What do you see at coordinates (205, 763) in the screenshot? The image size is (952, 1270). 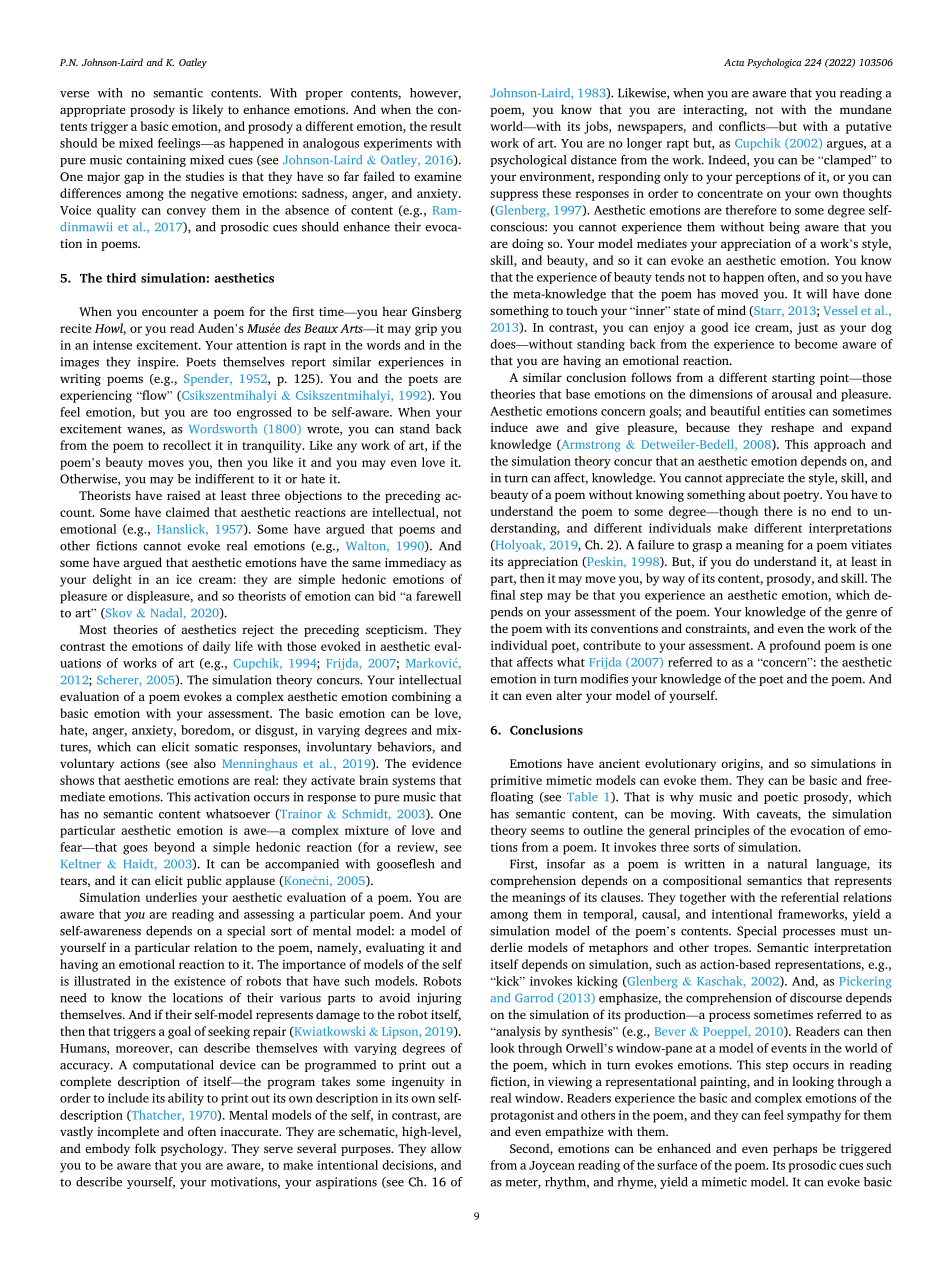 I see `also` at bounding box center [205, 763].
